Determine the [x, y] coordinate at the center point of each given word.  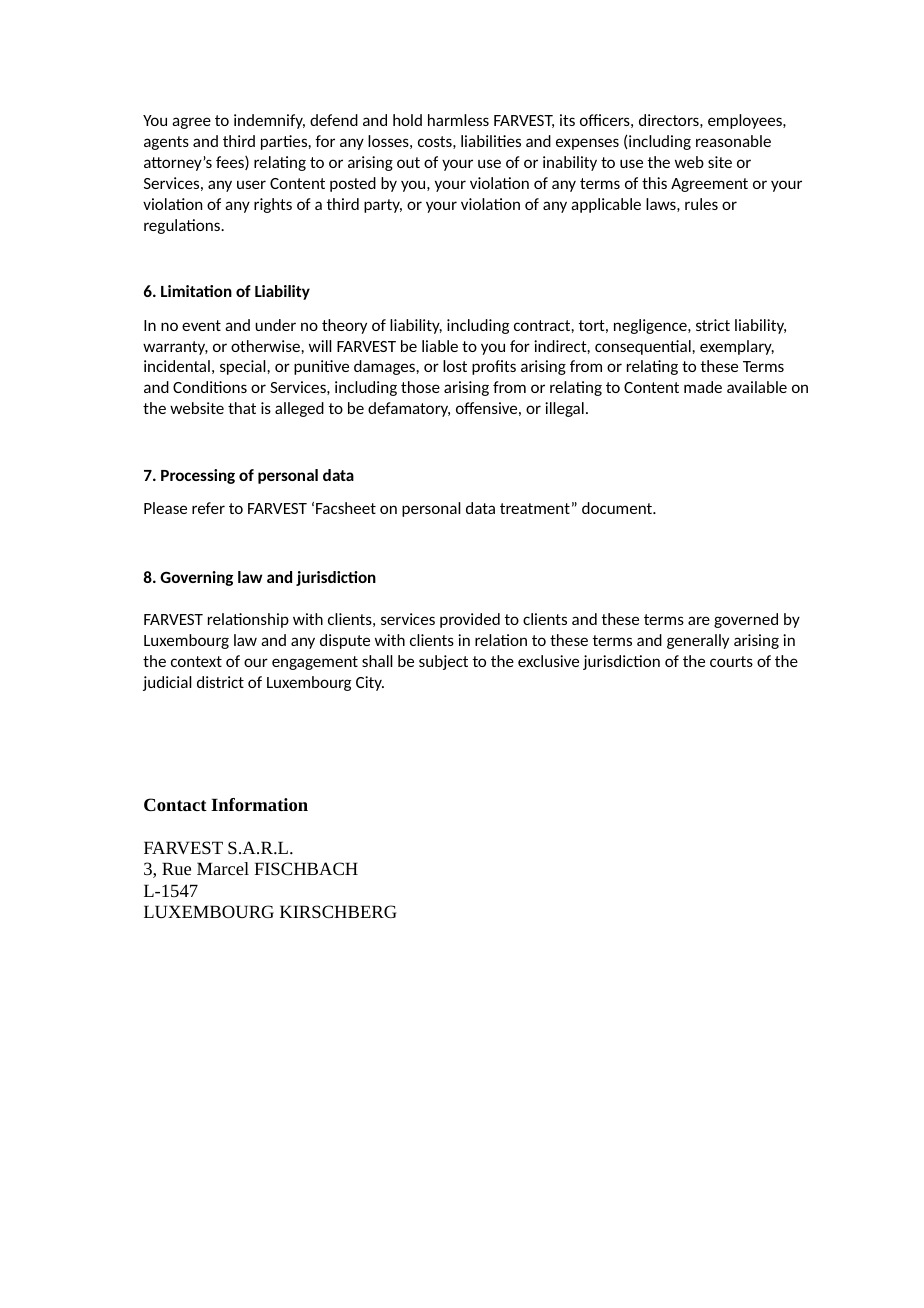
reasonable [733, 141]
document [618, 508]
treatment [535, 508]
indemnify [269, 121]
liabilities [491, 141]
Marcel [223, 868]
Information [259, 804]
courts [731, 661]
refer [208, 508]
